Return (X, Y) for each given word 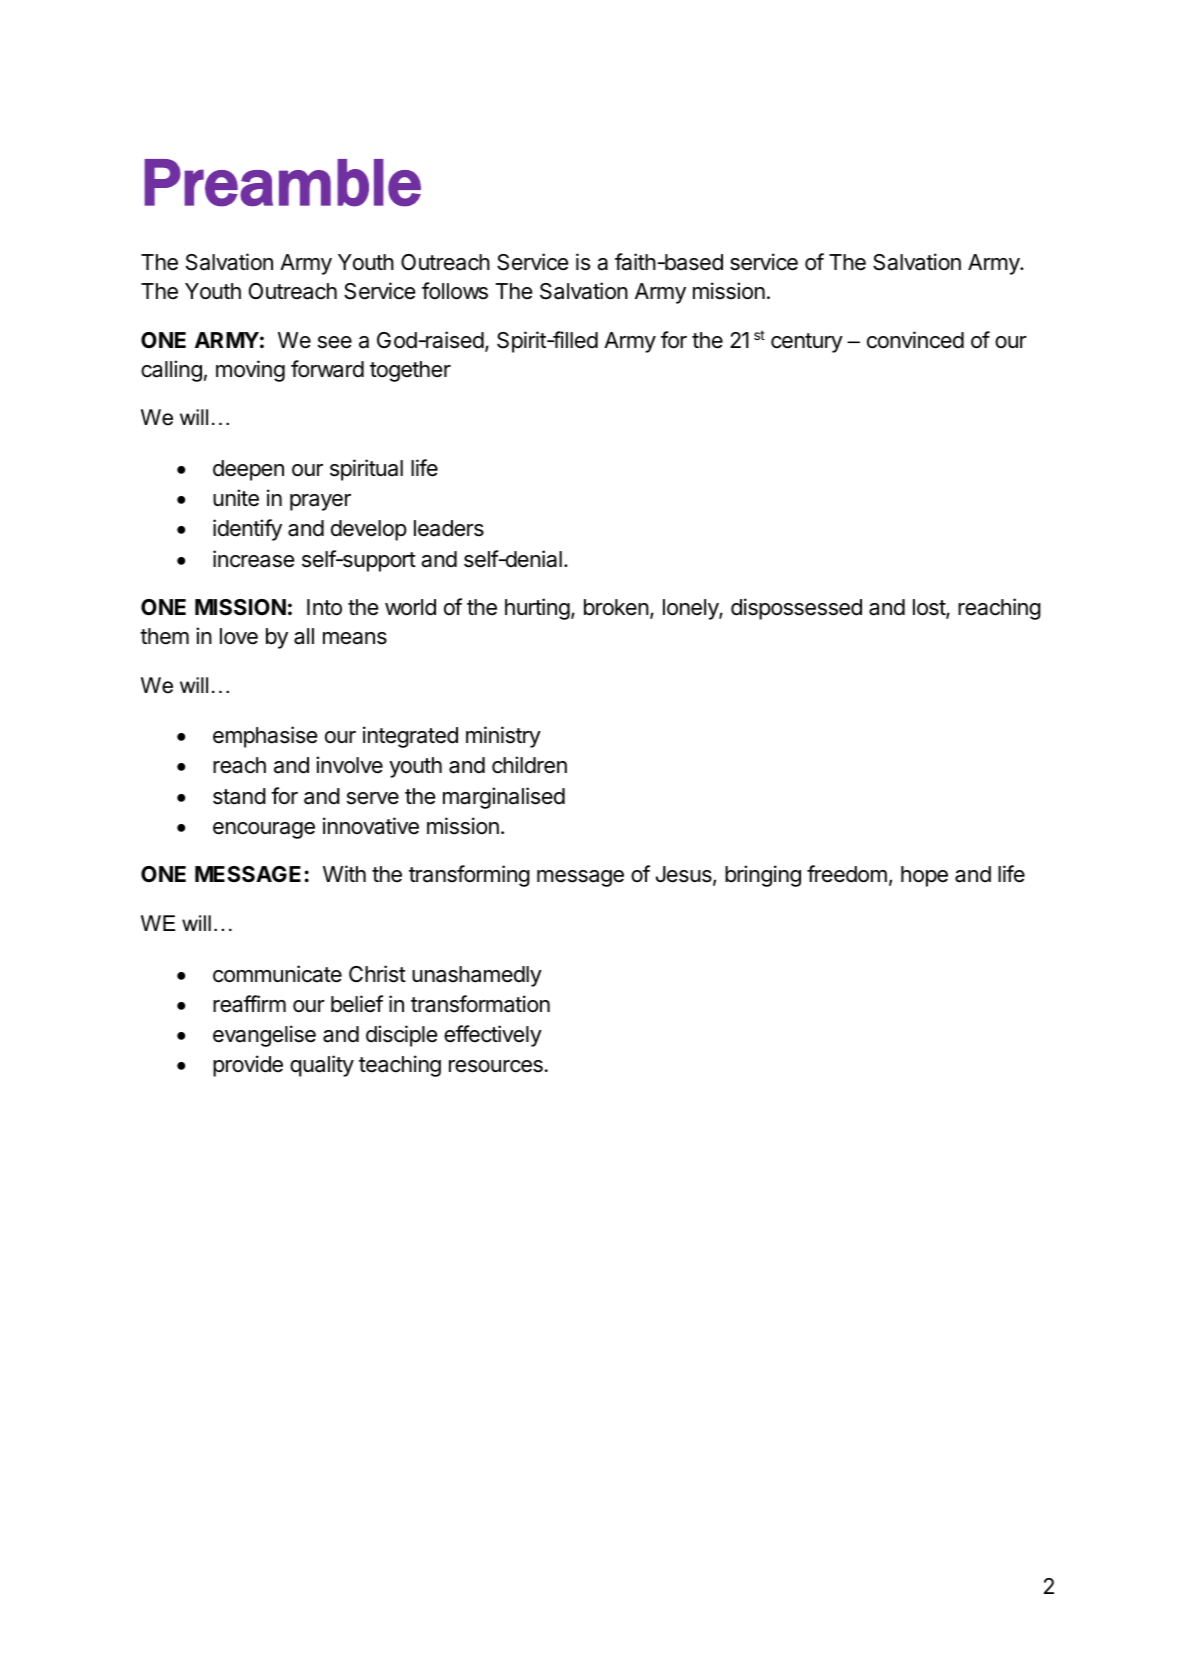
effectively (493, 1036)
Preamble (282, 183)
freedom (847, 874)
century (807, 343)
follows (455, 291)
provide (248, 1066)
